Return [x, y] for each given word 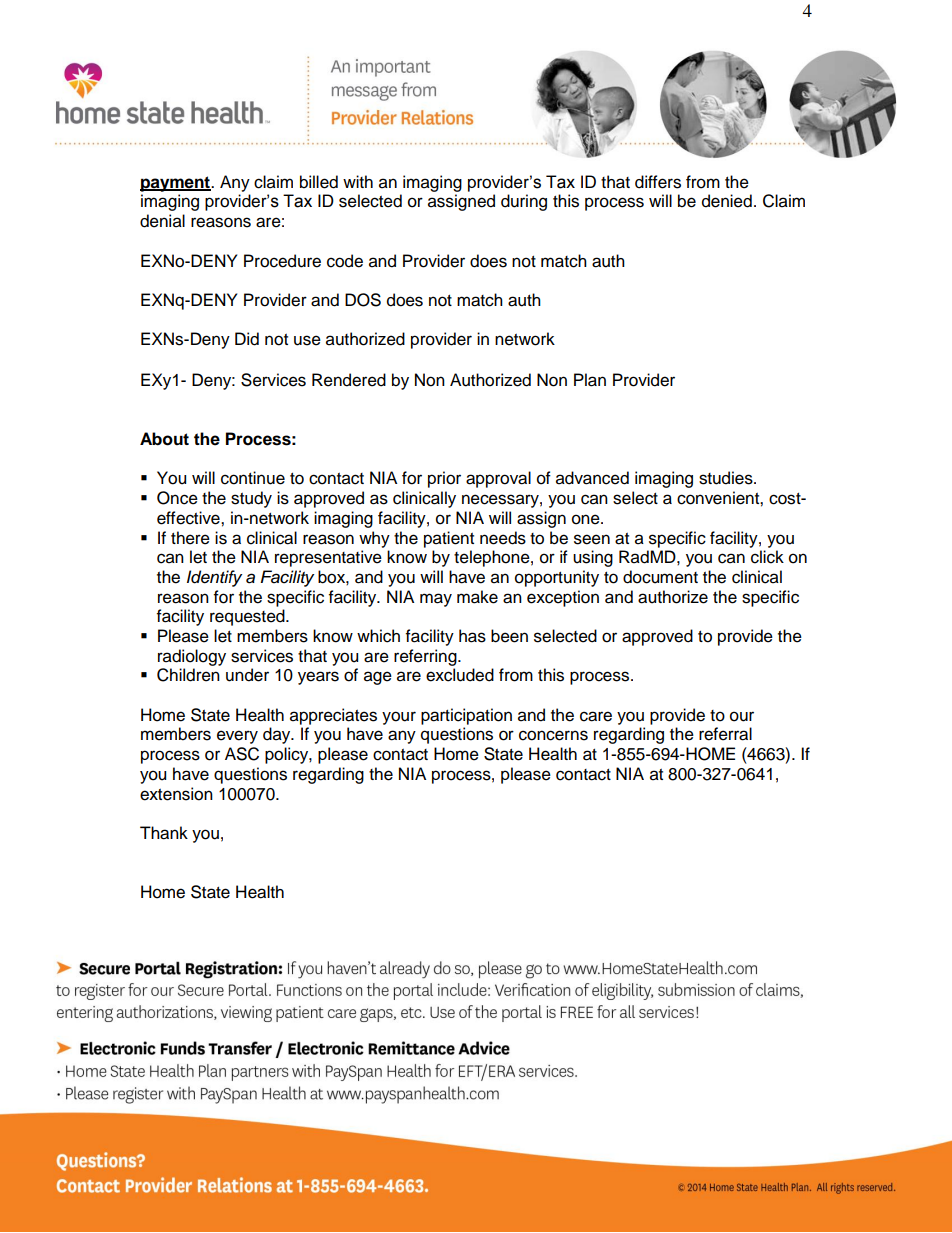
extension [176, 794]
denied [727, 201]
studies [727, 478]
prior [444, 479]
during [524, 202]
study [251, 499]
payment [176, 184]
